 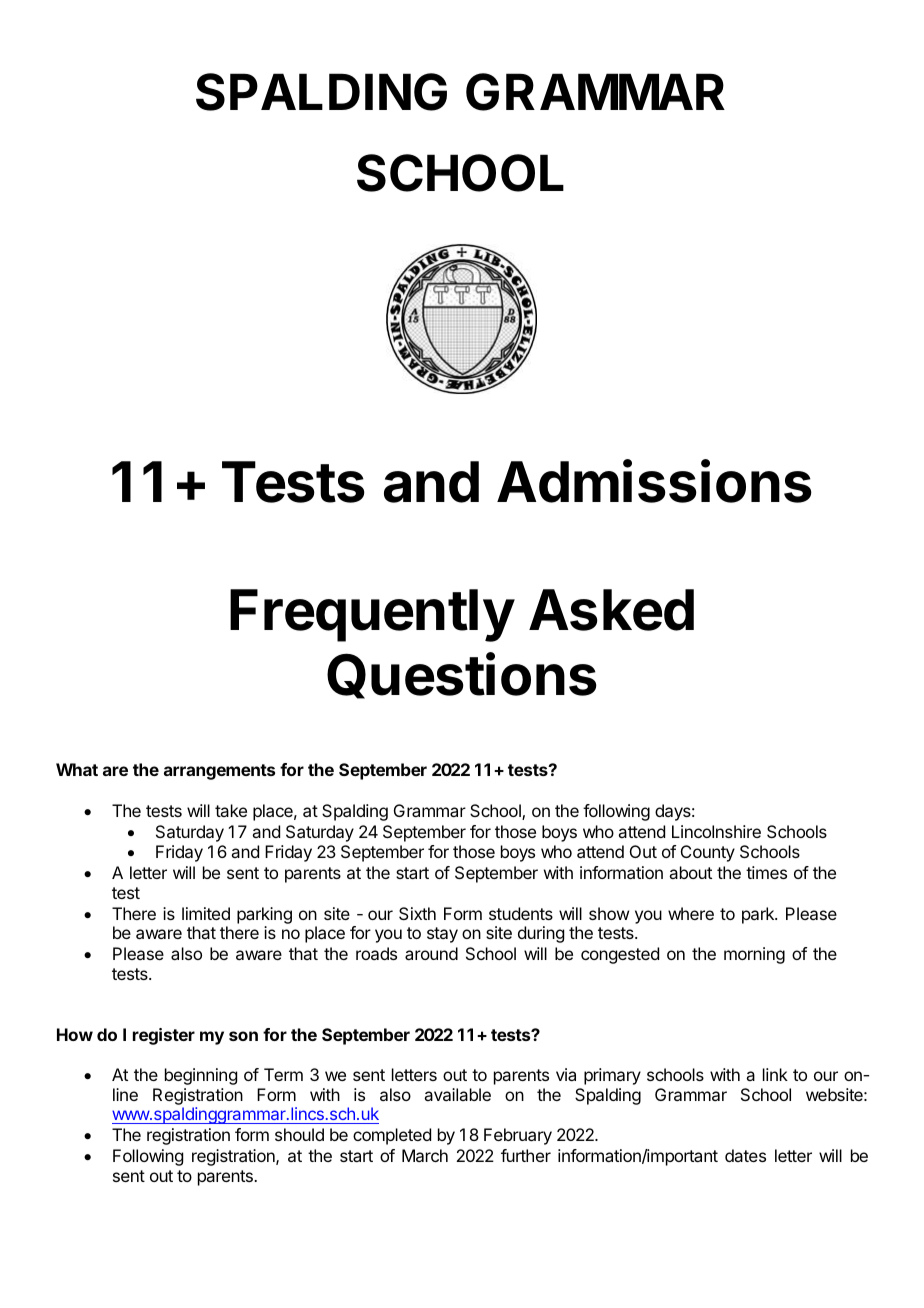 What do you see at coordinates (372, 615) in the document?
I see `Frequently` at bounding box center [372, 615].
